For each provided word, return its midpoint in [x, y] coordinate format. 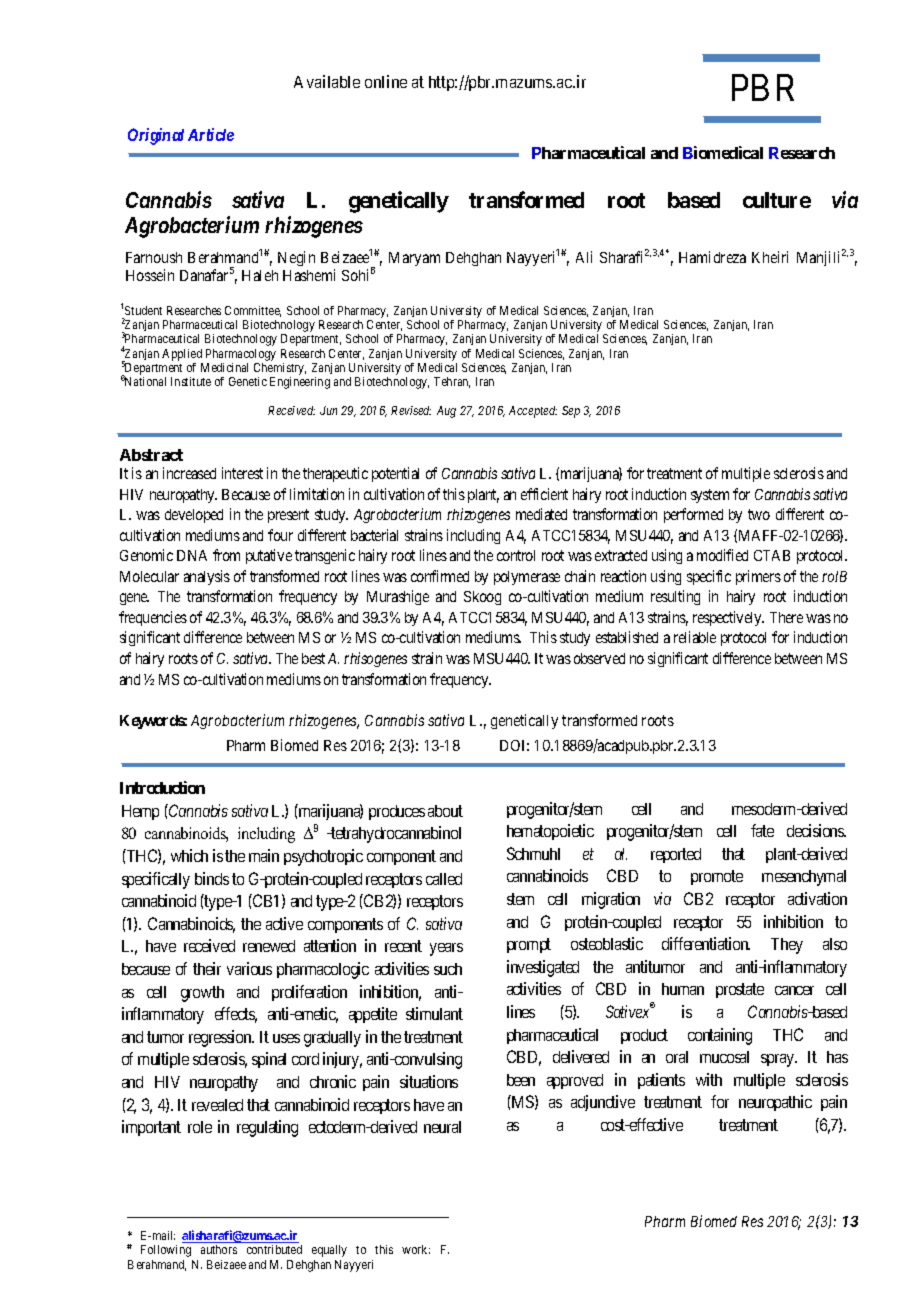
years [446, 949]
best [313, 658]
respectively [728, 618]
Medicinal [224, 367]
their [207, 968]
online [386, 81]
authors [219, 1249]
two [759, 514]
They [787, 946]
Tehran [452, 382]
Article [211, 134]
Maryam [414, 259]
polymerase [527, 578]
